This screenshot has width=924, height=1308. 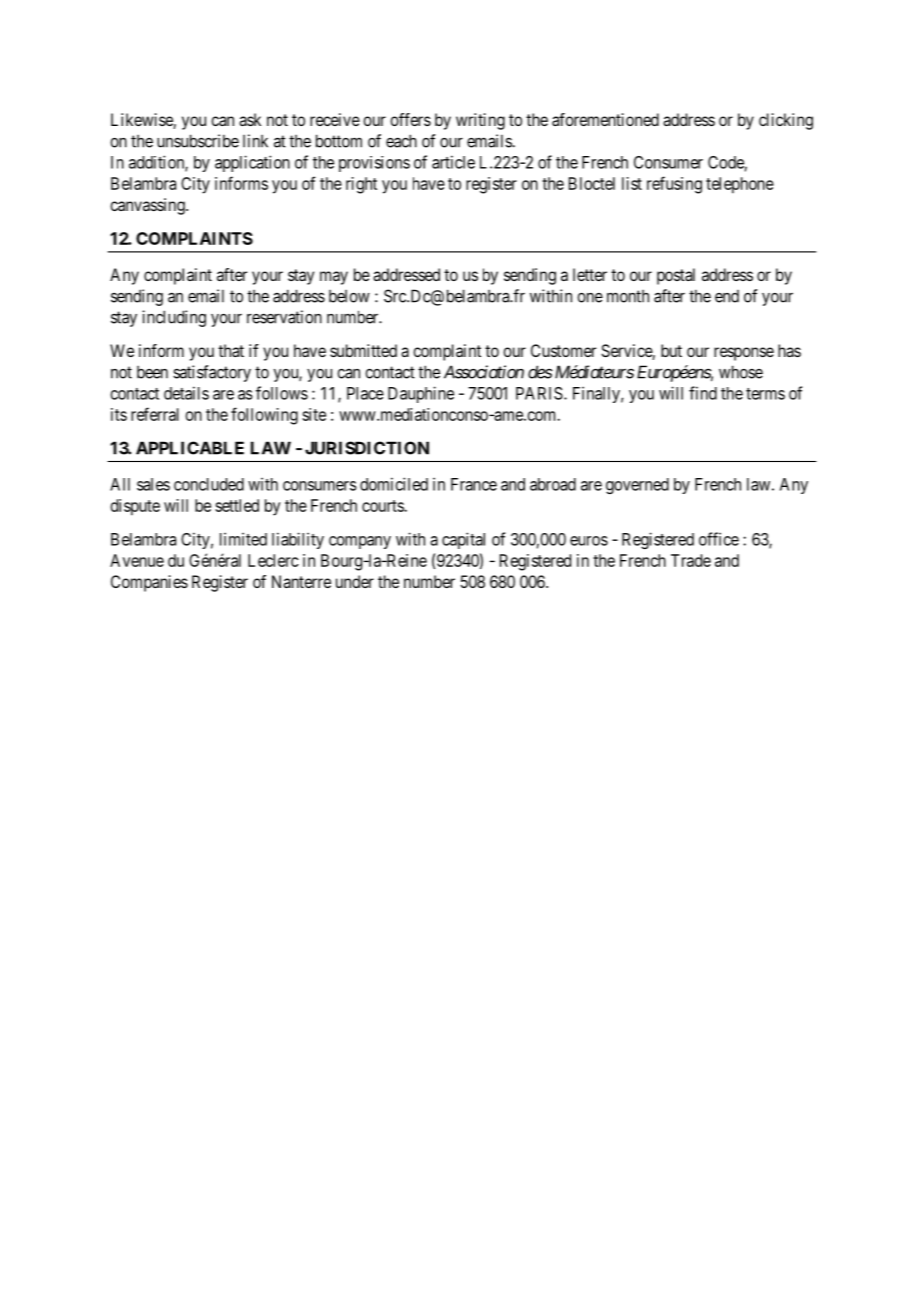 I want to click on may, so click(x=334, y=278).
